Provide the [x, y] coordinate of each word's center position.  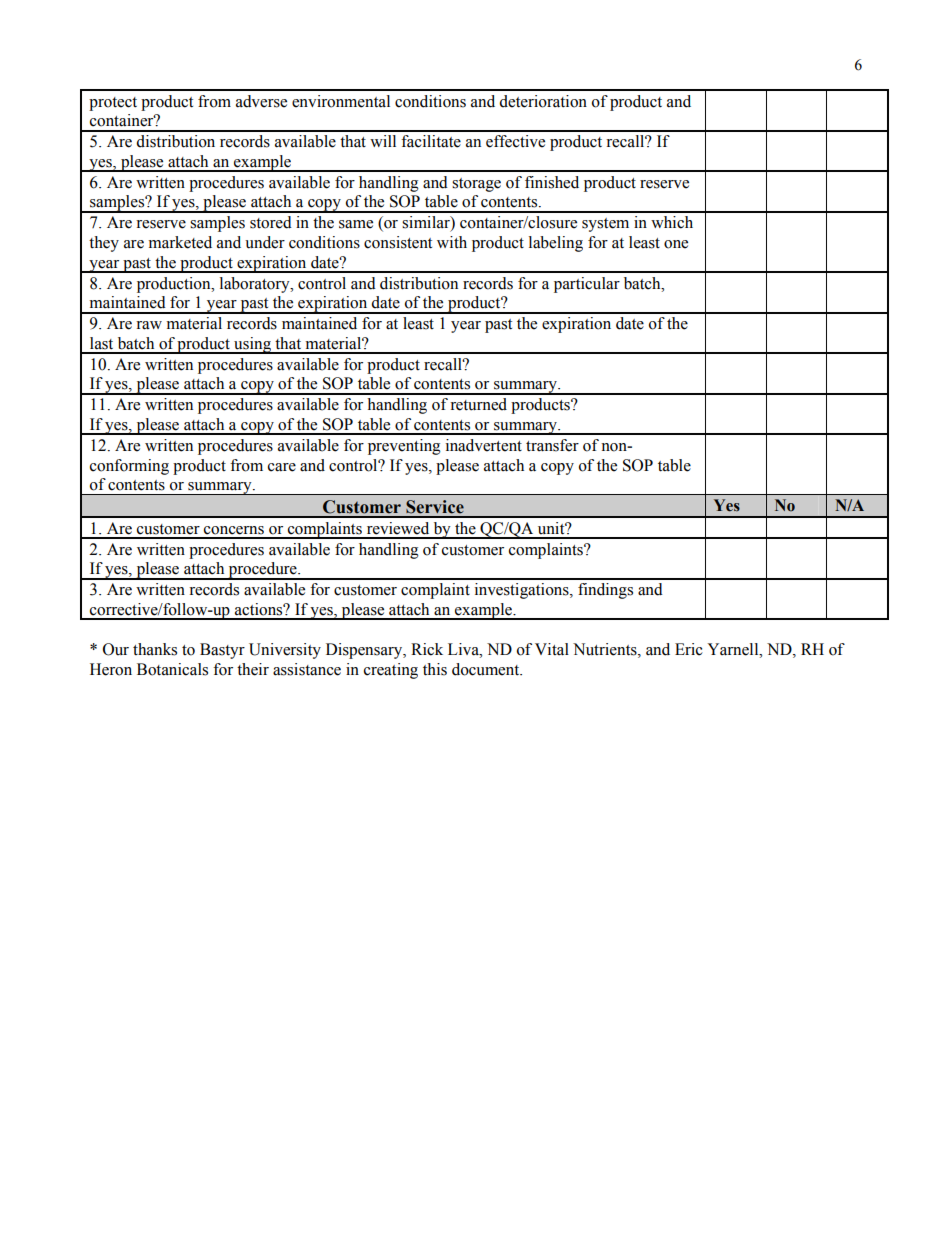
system [605, 225]
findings [605, 591]
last [101, 343]
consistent [398, 242]
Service [435, 507]
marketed [180, 242]
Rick [427, 649]
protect [113, 104]
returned [478, 404]
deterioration [543, 101]
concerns [234, 530]
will [383, 141]
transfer [552, 445]
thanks [155, 649]
